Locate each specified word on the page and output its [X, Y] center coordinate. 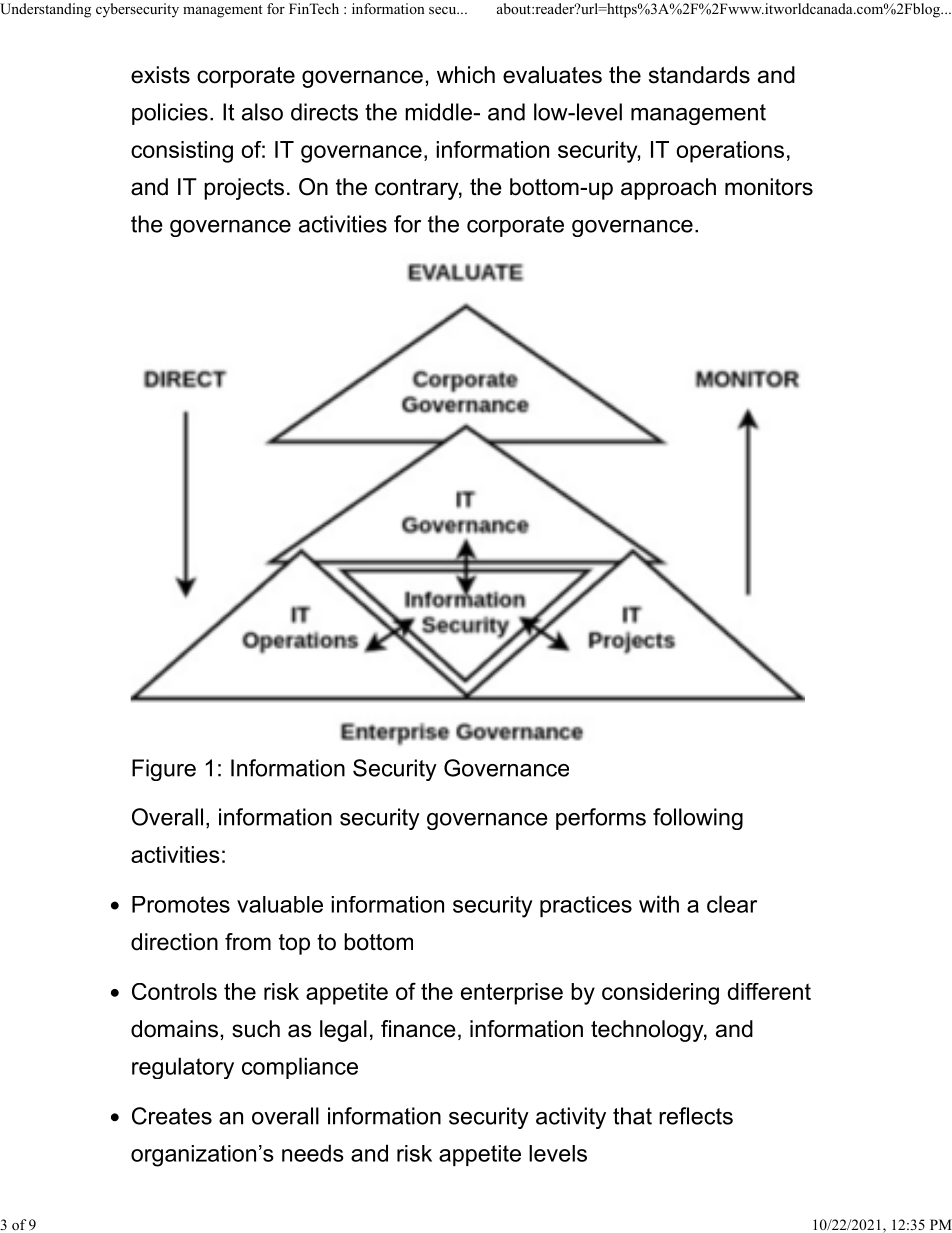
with [659, 904]
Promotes [181, 904]
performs [601, 819]
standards [699, 75]
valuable [280, 904]
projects [244, 189]
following [698, 819]
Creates [172, 1116]
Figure [164, 770]
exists [160, 75]
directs [324, 112]
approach [668, 189]
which [466, 75]
